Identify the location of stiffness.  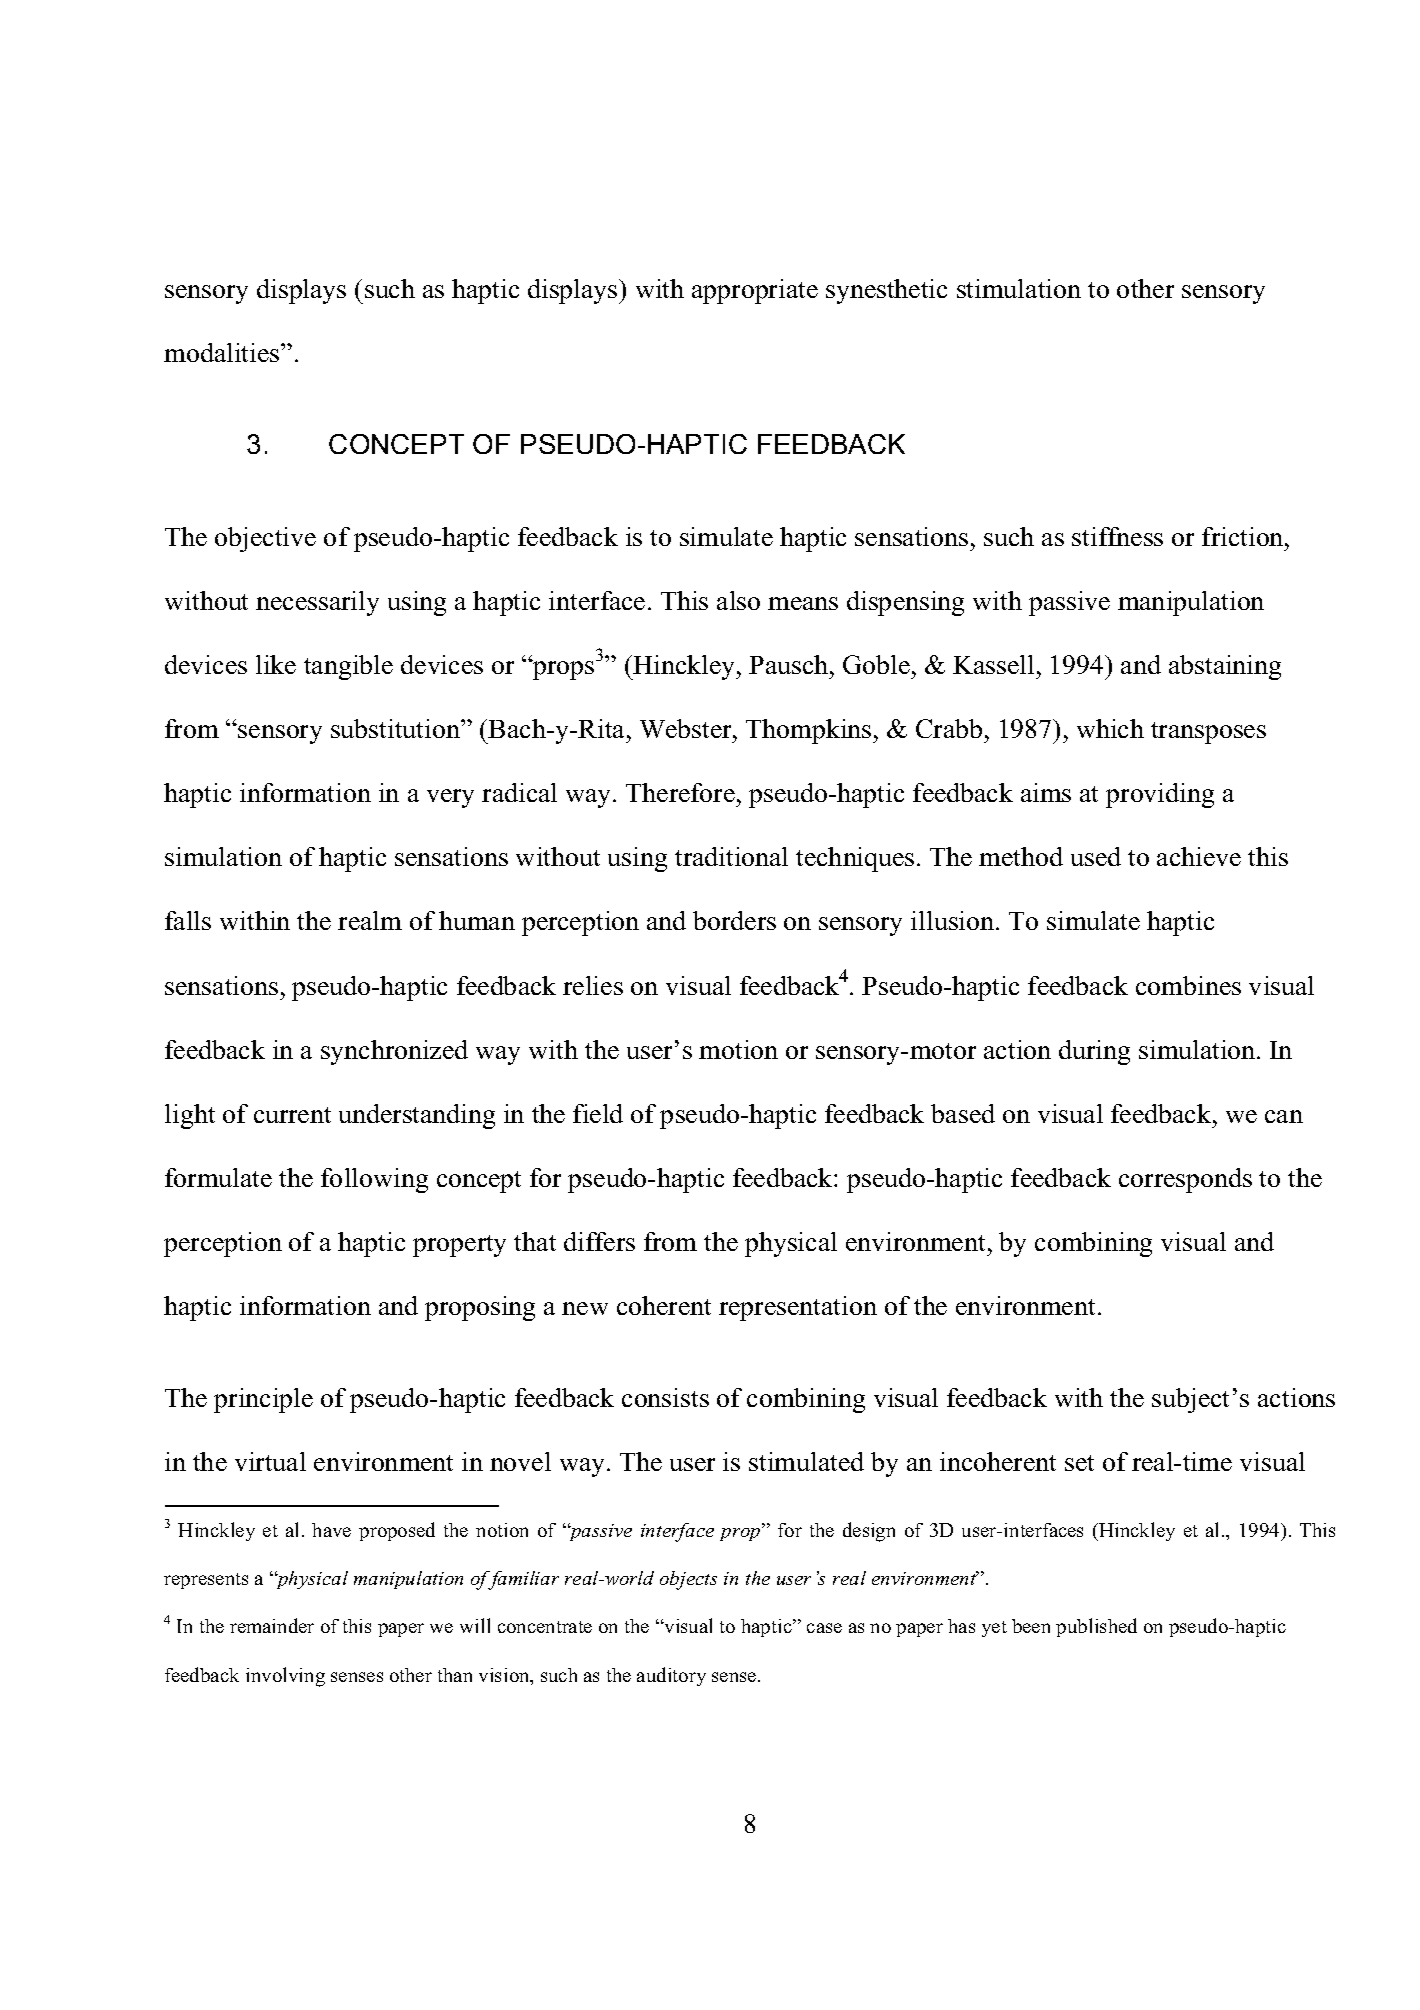
(1117, 536).
